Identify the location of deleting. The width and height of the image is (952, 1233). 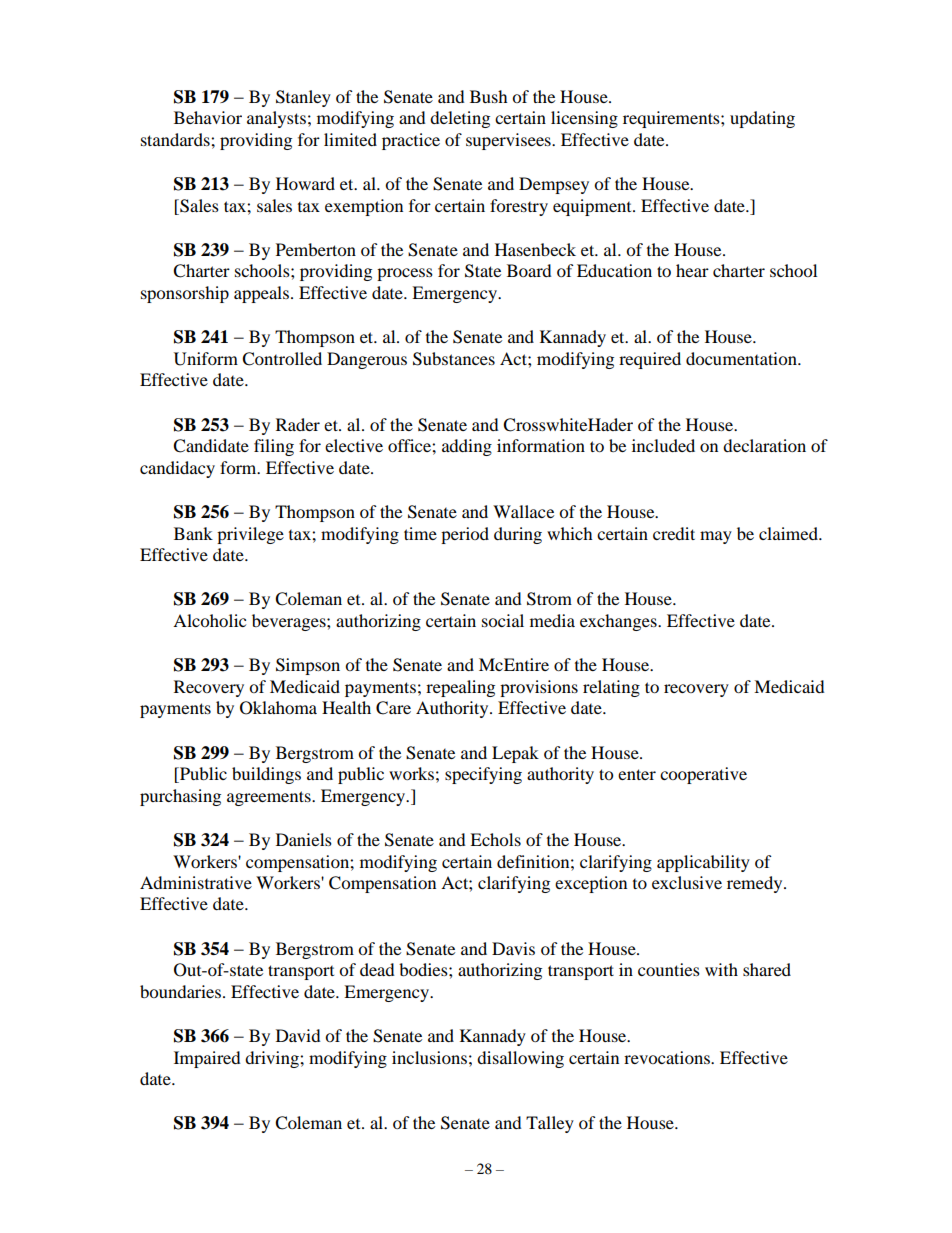
(460, 119).
